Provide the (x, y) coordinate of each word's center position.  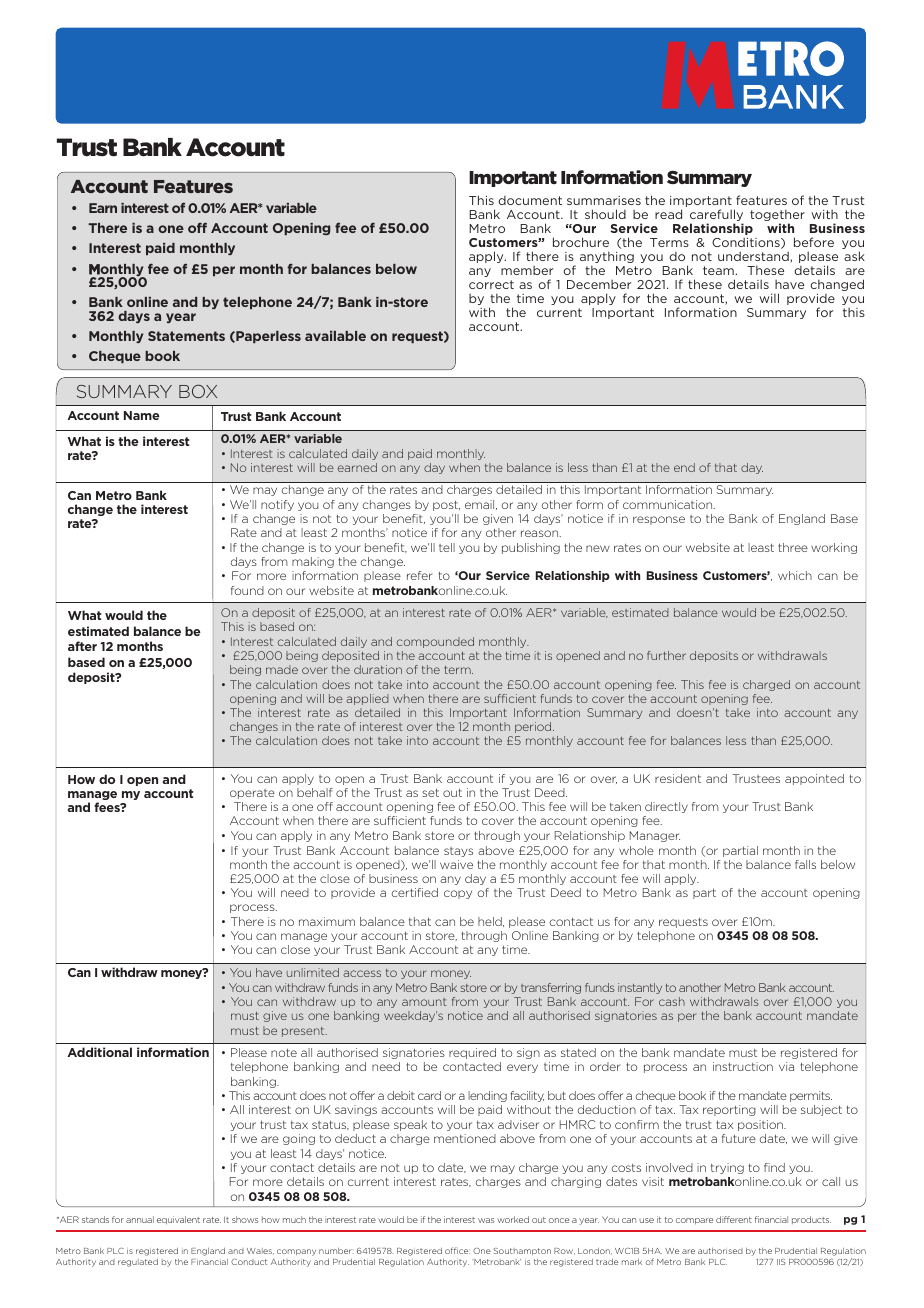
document (530, 200)
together (777, 216)
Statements (186, 336)
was (486, 1220)
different (734, 1219)
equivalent (178, 1220)
